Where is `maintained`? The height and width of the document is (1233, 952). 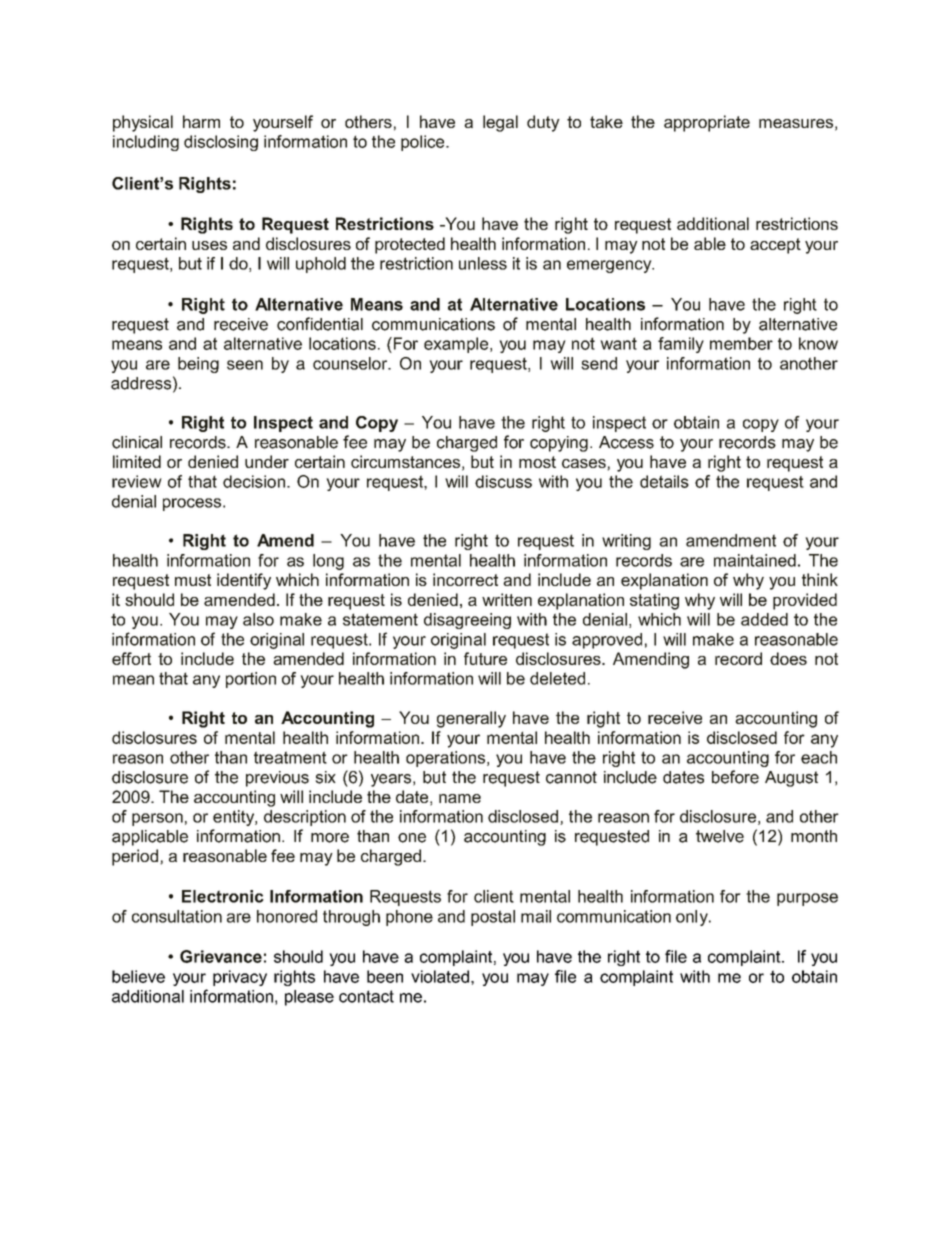 maintained is located at coordinates (755, 560).
